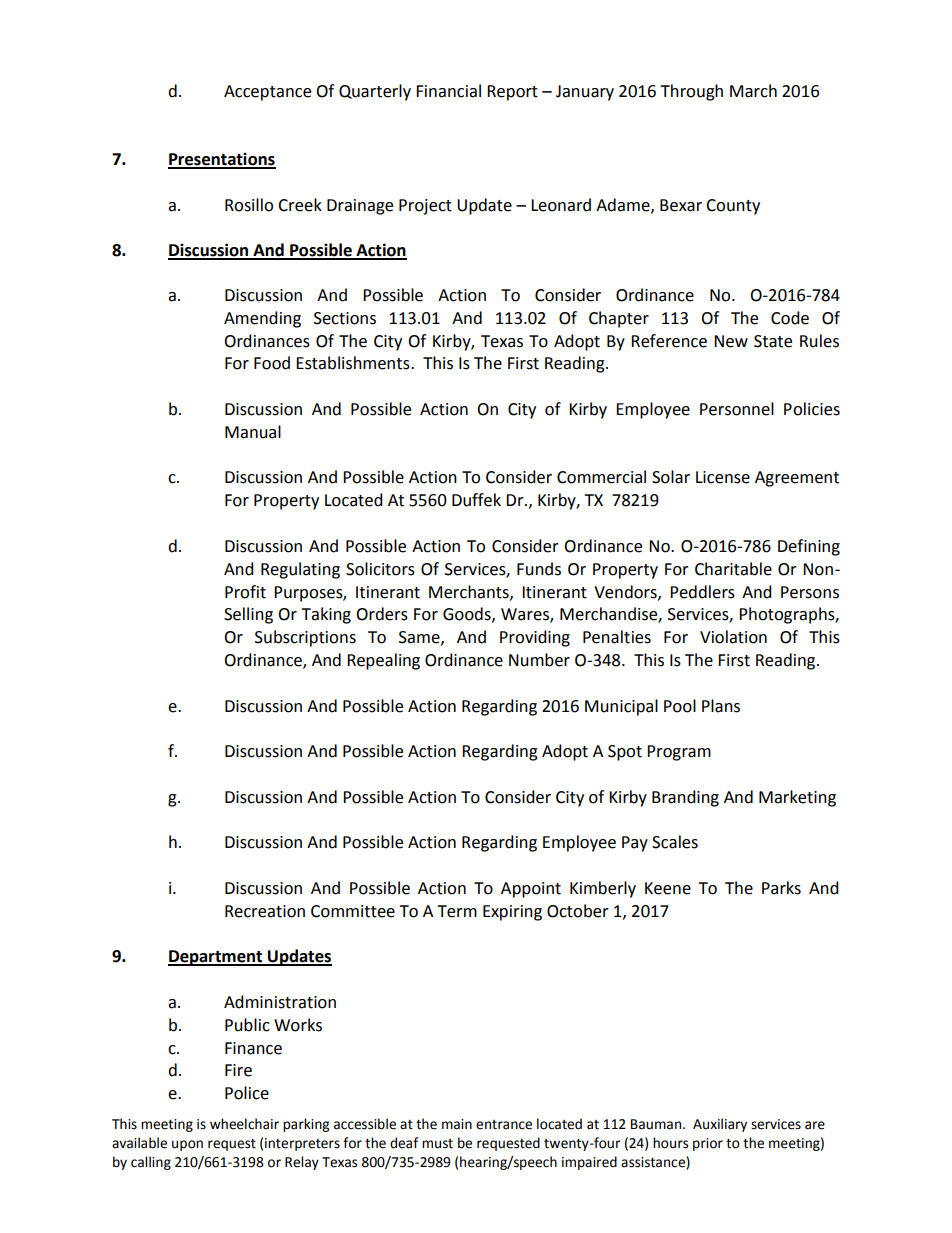  What do you see at coordinates (512, 93) in the screenshot?
I see `Report` at bounding box center [512, 93].
